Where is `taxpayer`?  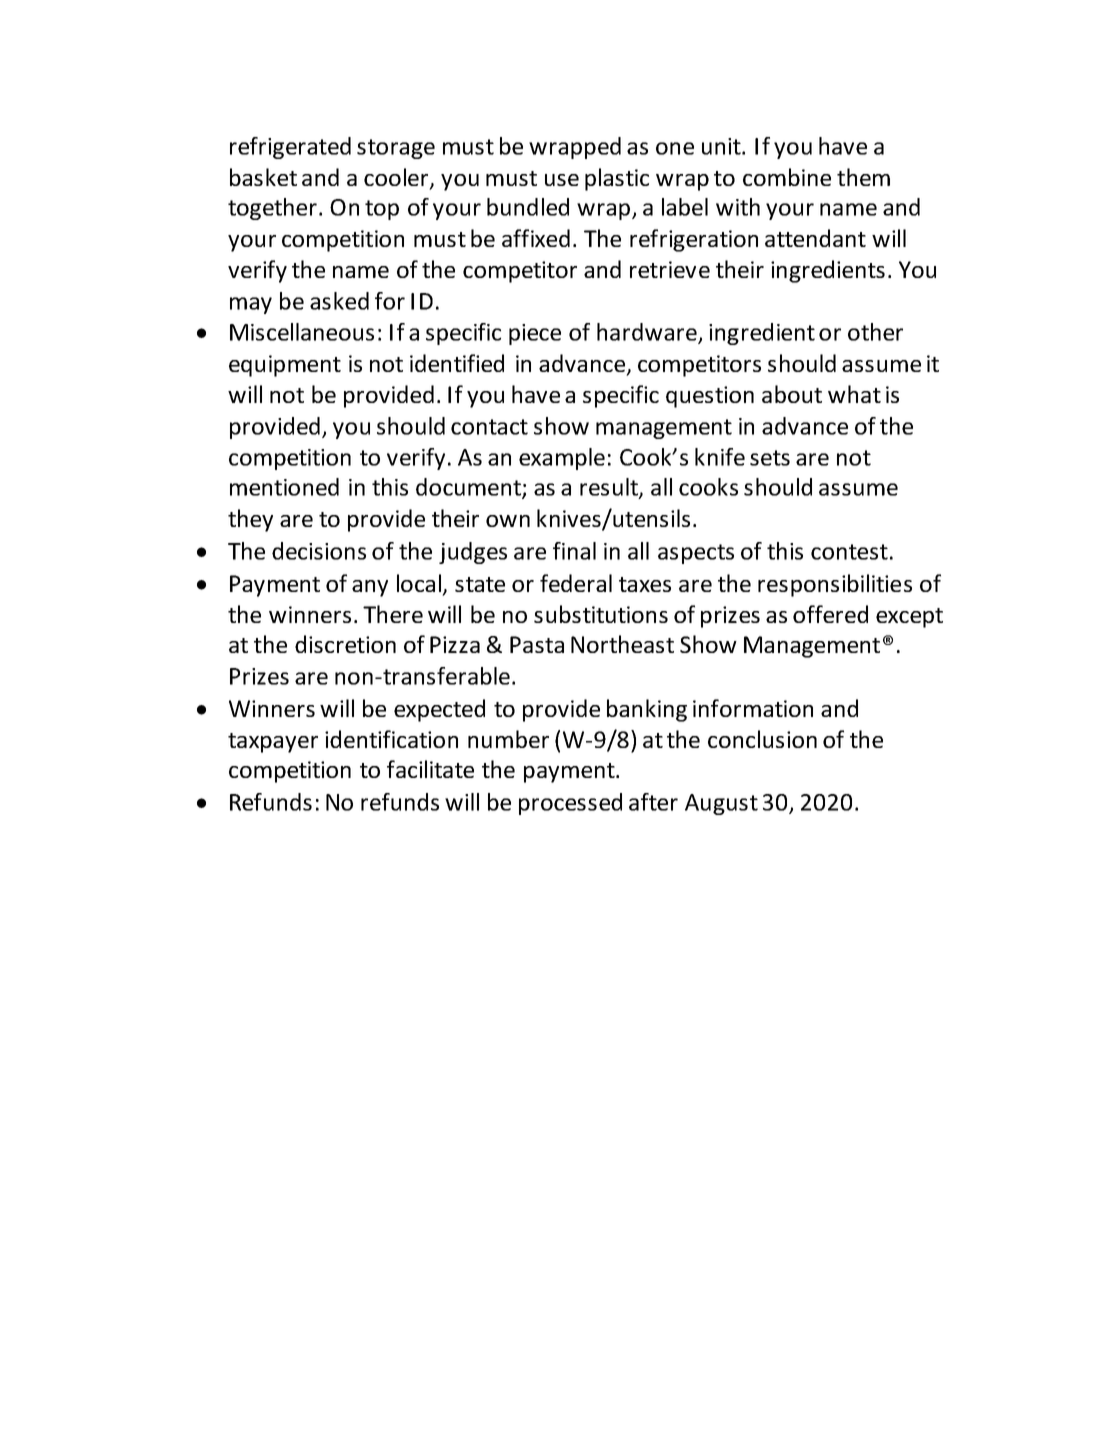 taxpayer is located at coordinates (273, 743).
